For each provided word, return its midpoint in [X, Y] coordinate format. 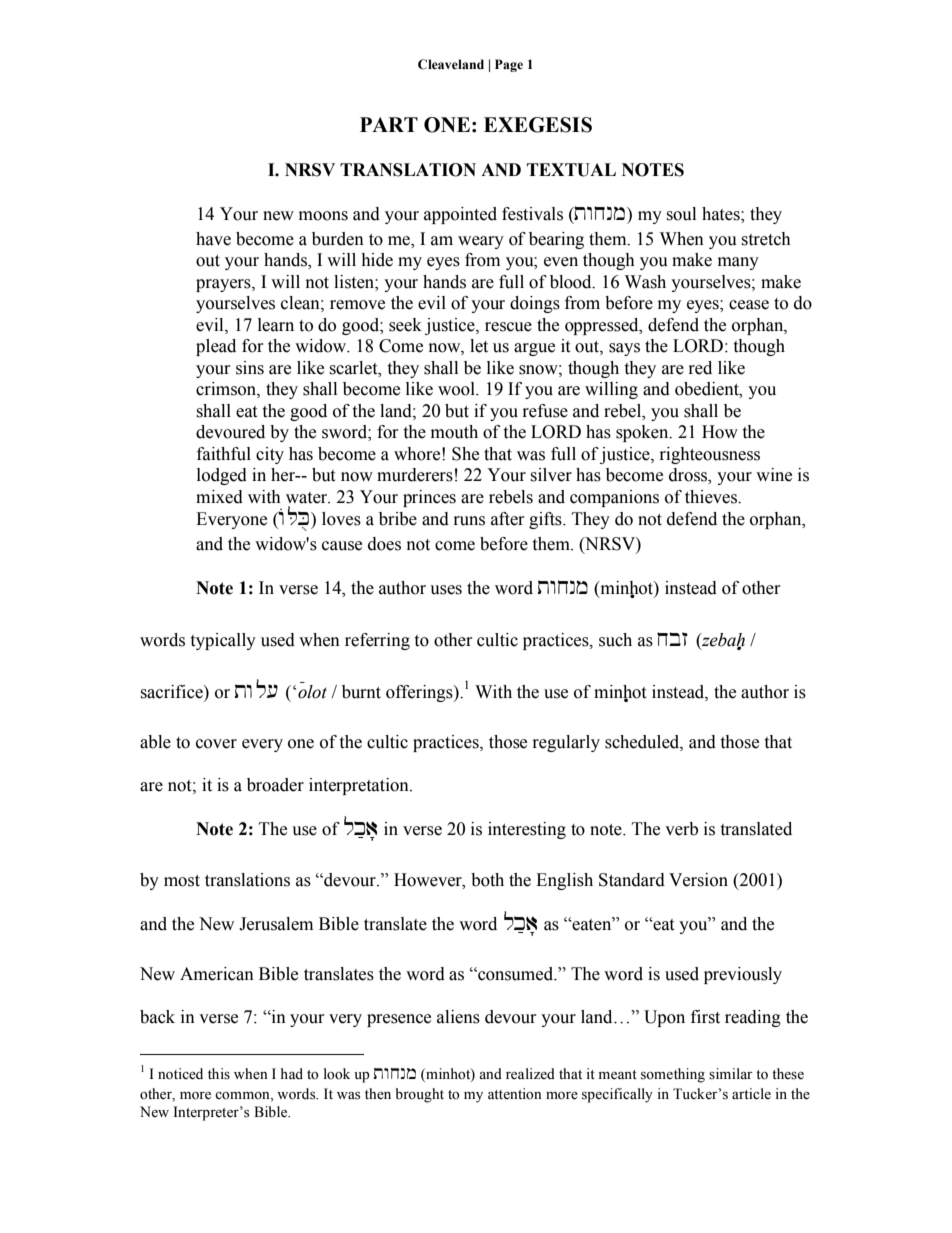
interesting [527, 830]
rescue [508, 327]
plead [216, 347]
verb [681, 829]
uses [446, 590]
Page [509, 65]
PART [389, 124]
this [219, 1074]
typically [223, 641]
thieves [712, 497]
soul [681, 214]
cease [749, 305]
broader [275, 785]
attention [515, 1094]
